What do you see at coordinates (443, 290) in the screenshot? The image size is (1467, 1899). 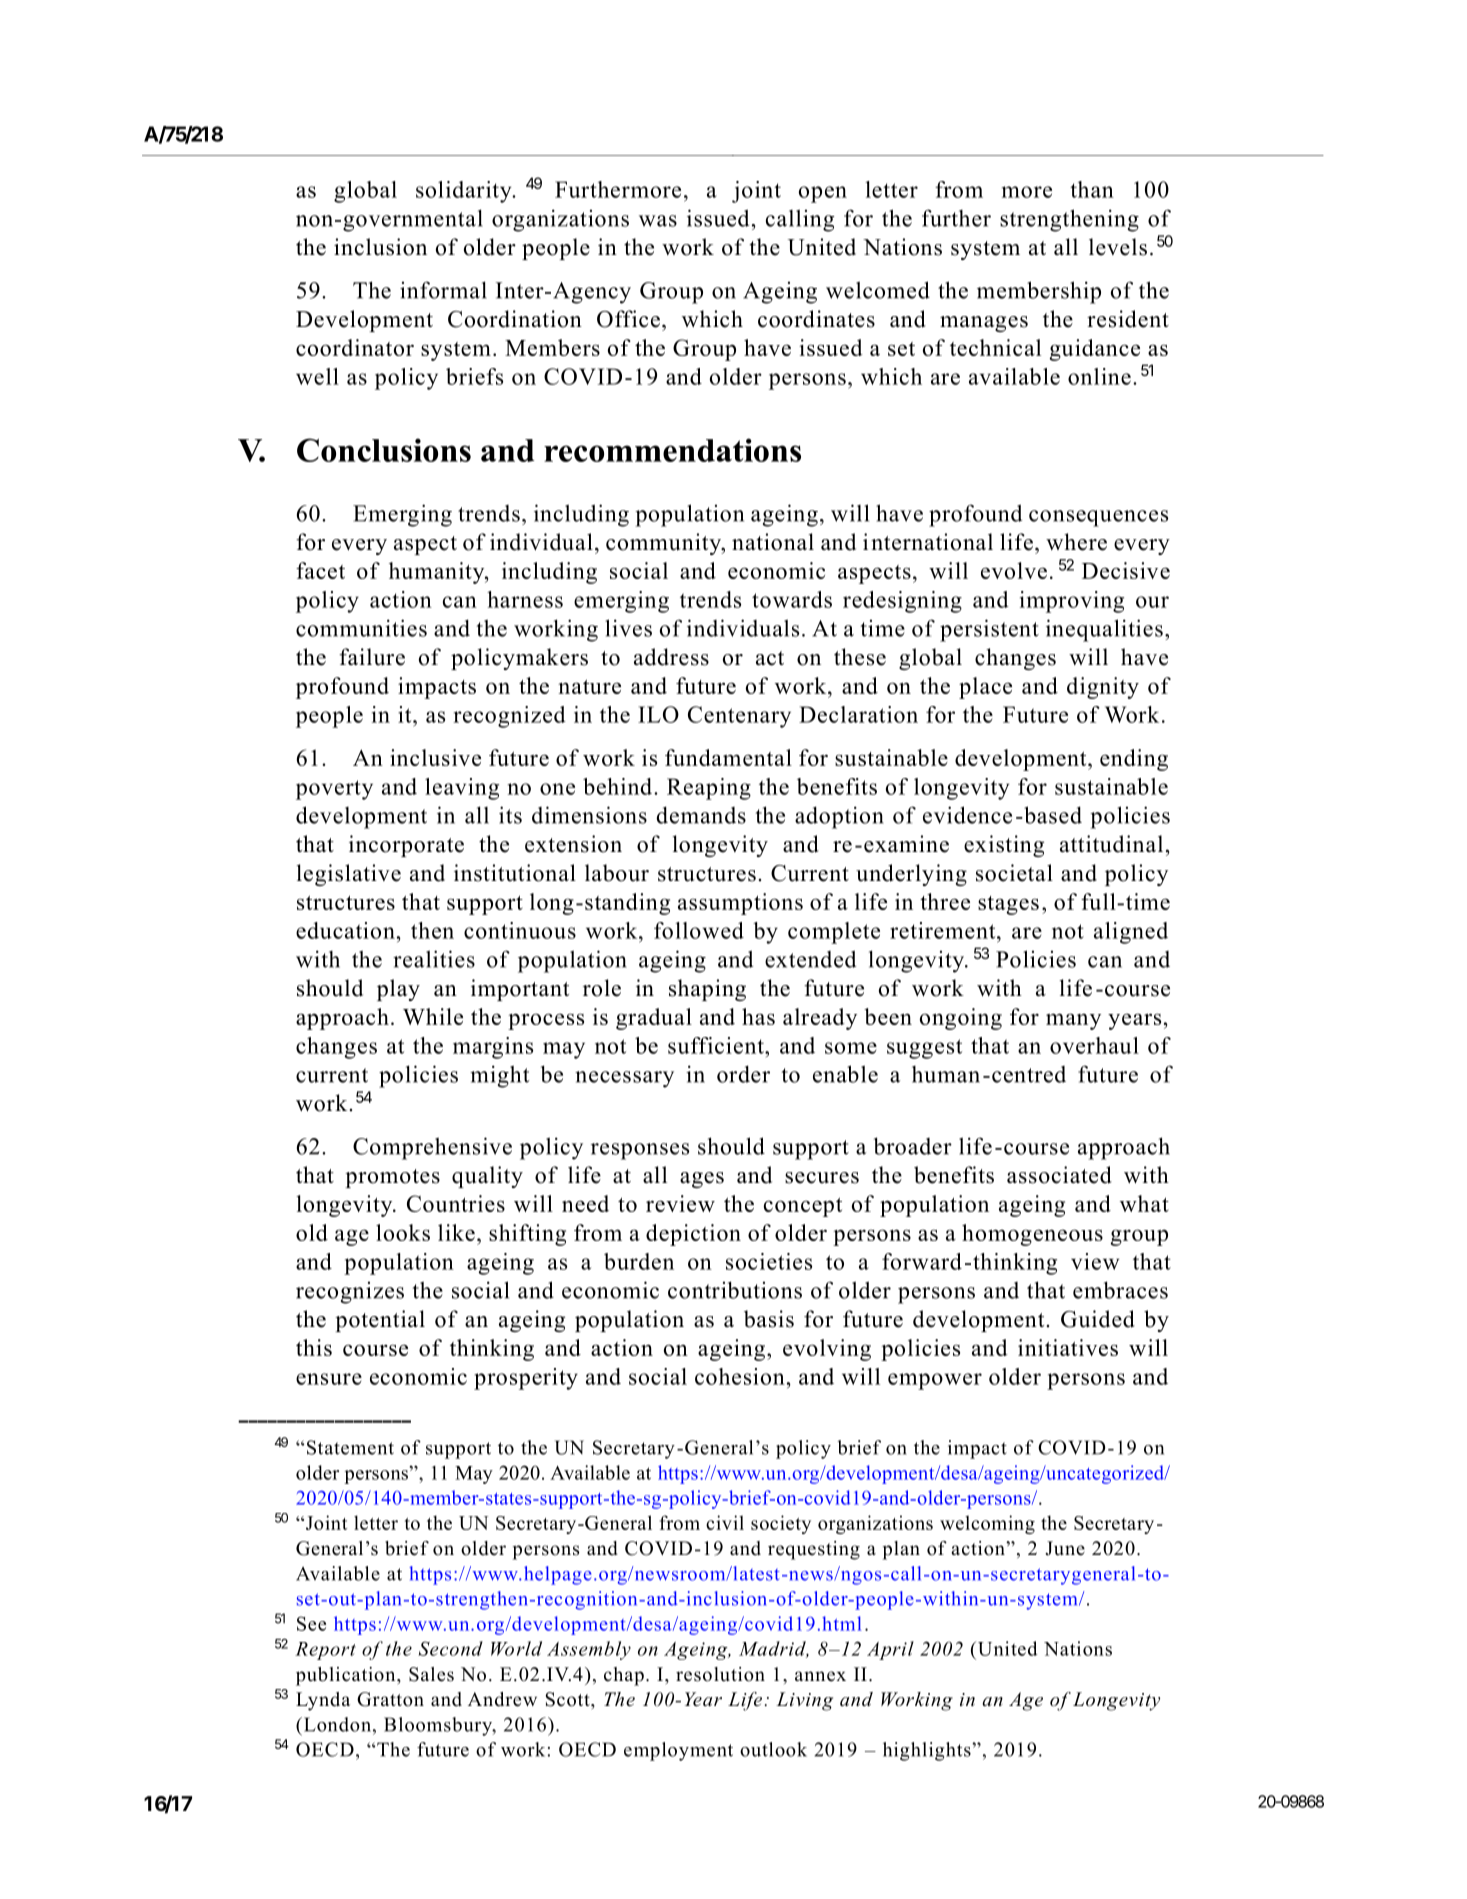 I see `informal` at bounding box center [443, 290].
